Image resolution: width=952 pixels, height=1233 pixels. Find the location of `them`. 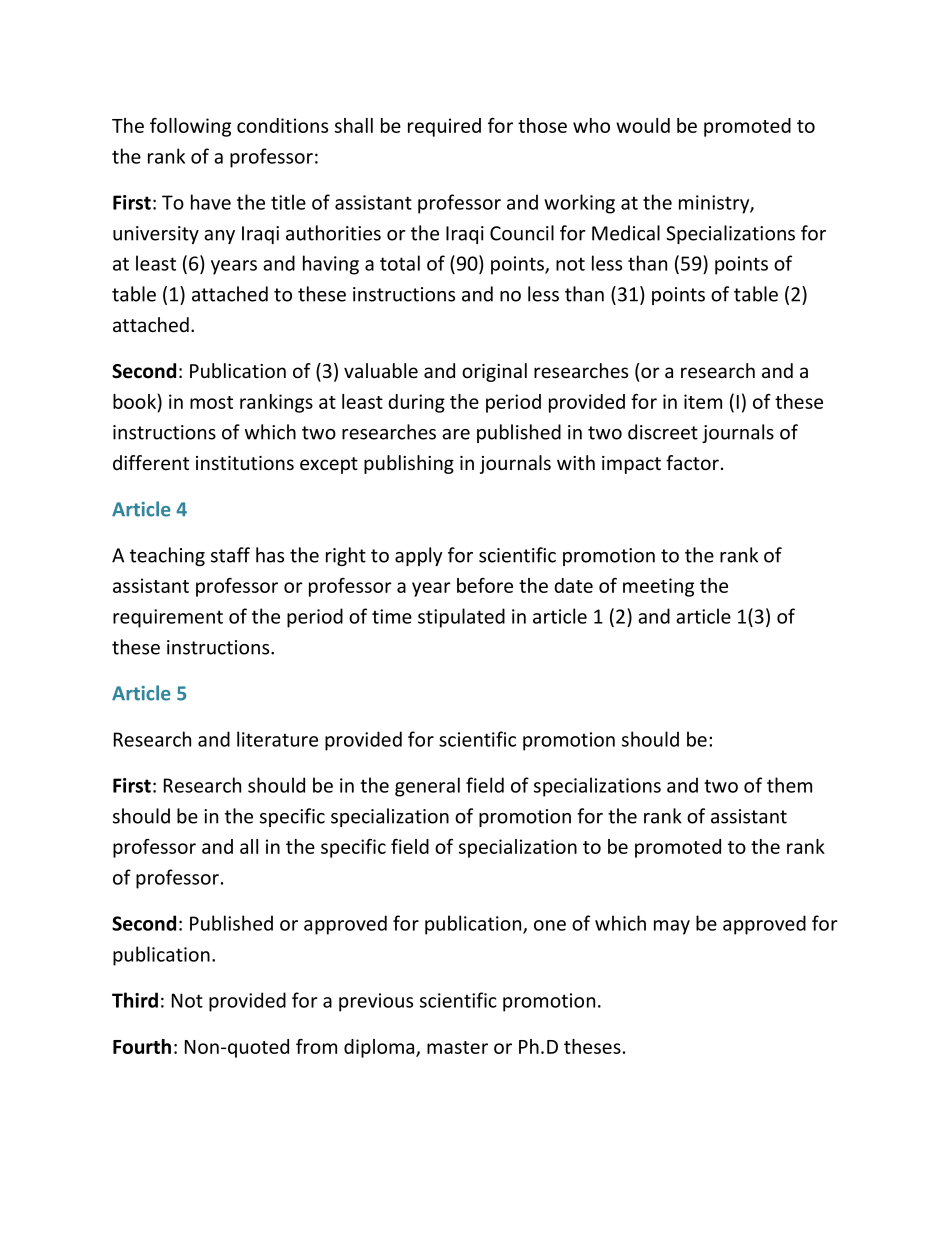

them is located at coordinates (789, 785).
